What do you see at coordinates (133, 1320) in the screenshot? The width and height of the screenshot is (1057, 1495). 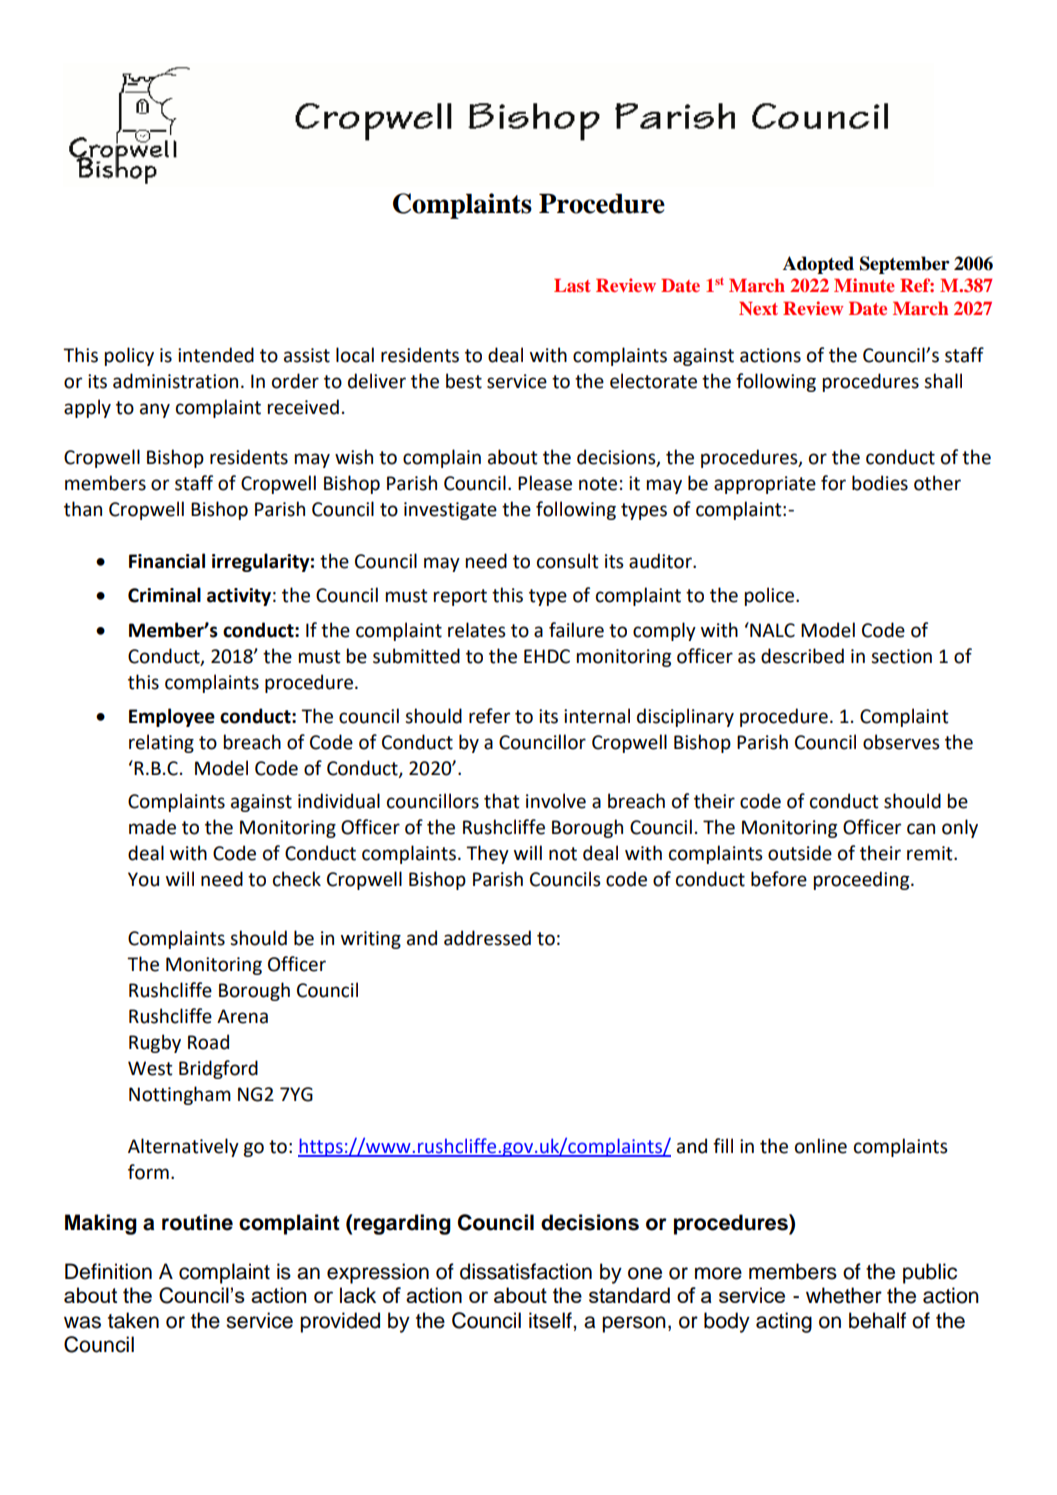 I see `taken` at bounding box center [133, 1320].
